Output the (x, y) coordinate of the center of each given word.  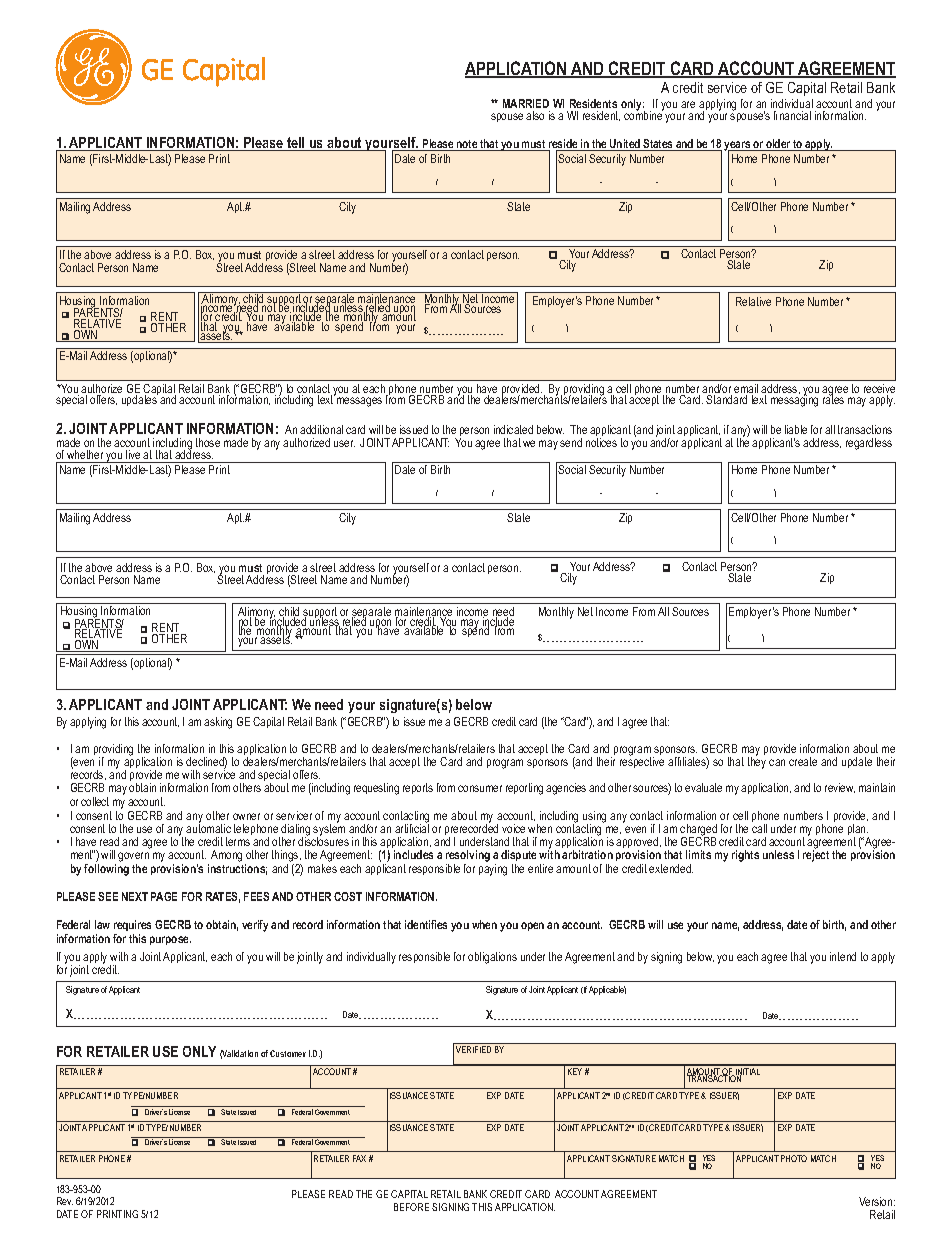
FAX (359, 1158)
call (759, 828)
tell (296, 144)
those (208, 442)
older (779, 145)
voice (513, 828)
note (467, 145)
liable (796, 429)
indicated (513, 429)
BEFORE (411, 1207)
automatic (208, 827)
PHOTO (794, 1158)
